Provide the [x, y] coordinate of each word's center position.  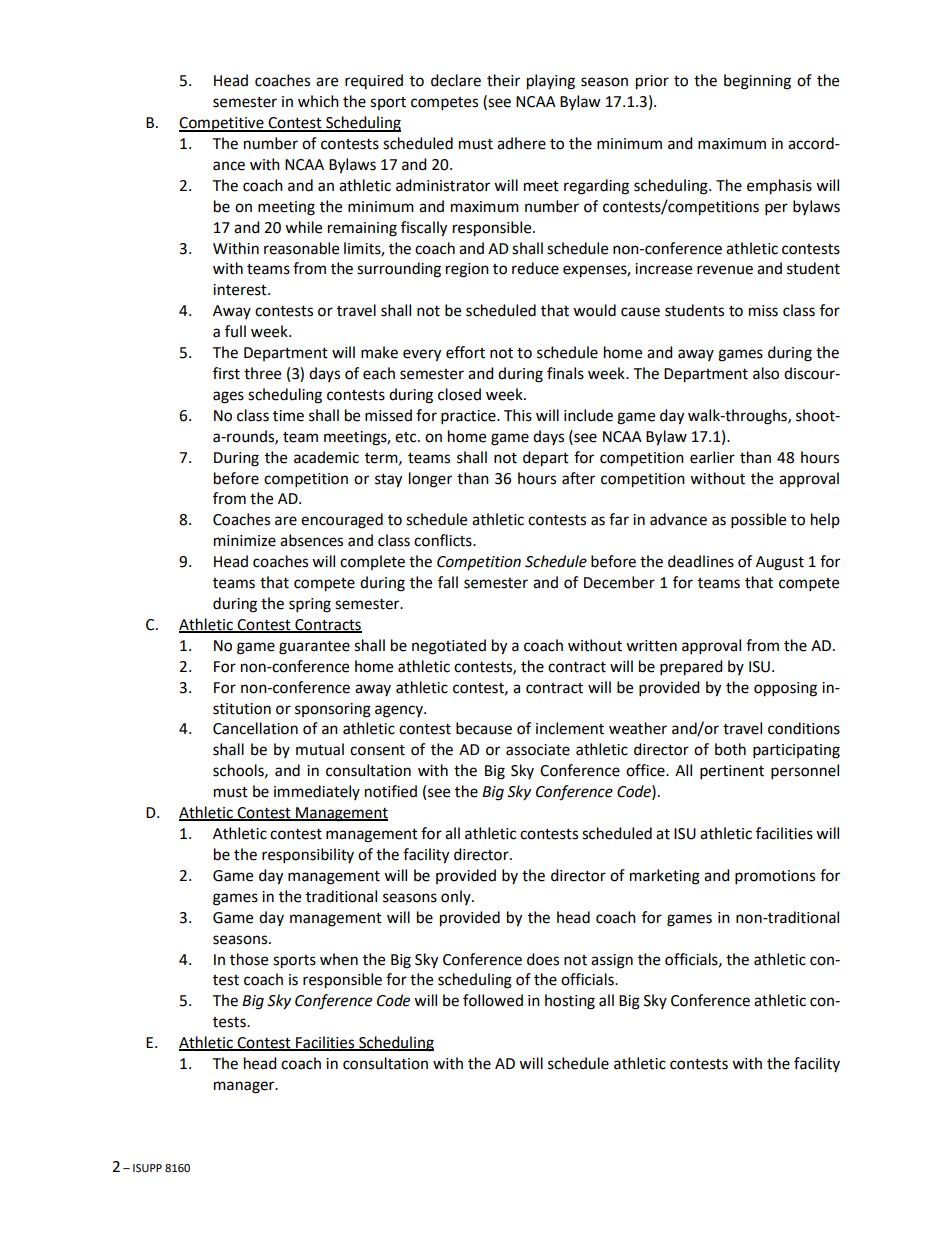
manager [245, 1087]
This [518, 415]
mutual [320, 749]
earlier [712, 457]
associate [538, 750]
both [730, 749]
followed [493, 1000]
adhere [521, 143]
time [288, 416]
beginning [757, 82]
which [318, 101]
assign [612, 961]
